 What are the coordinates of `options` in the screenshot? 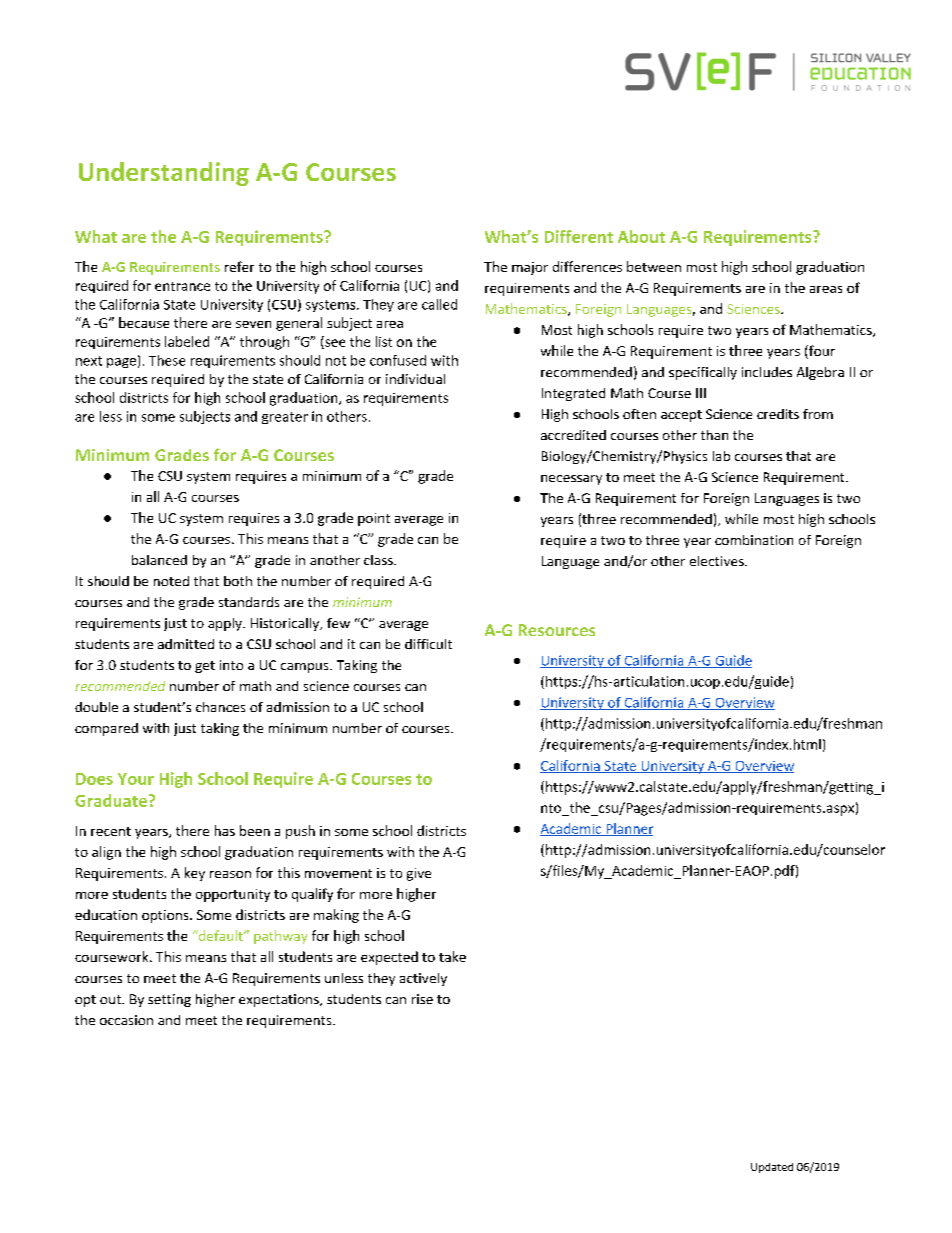 It's located at (166, 916).
